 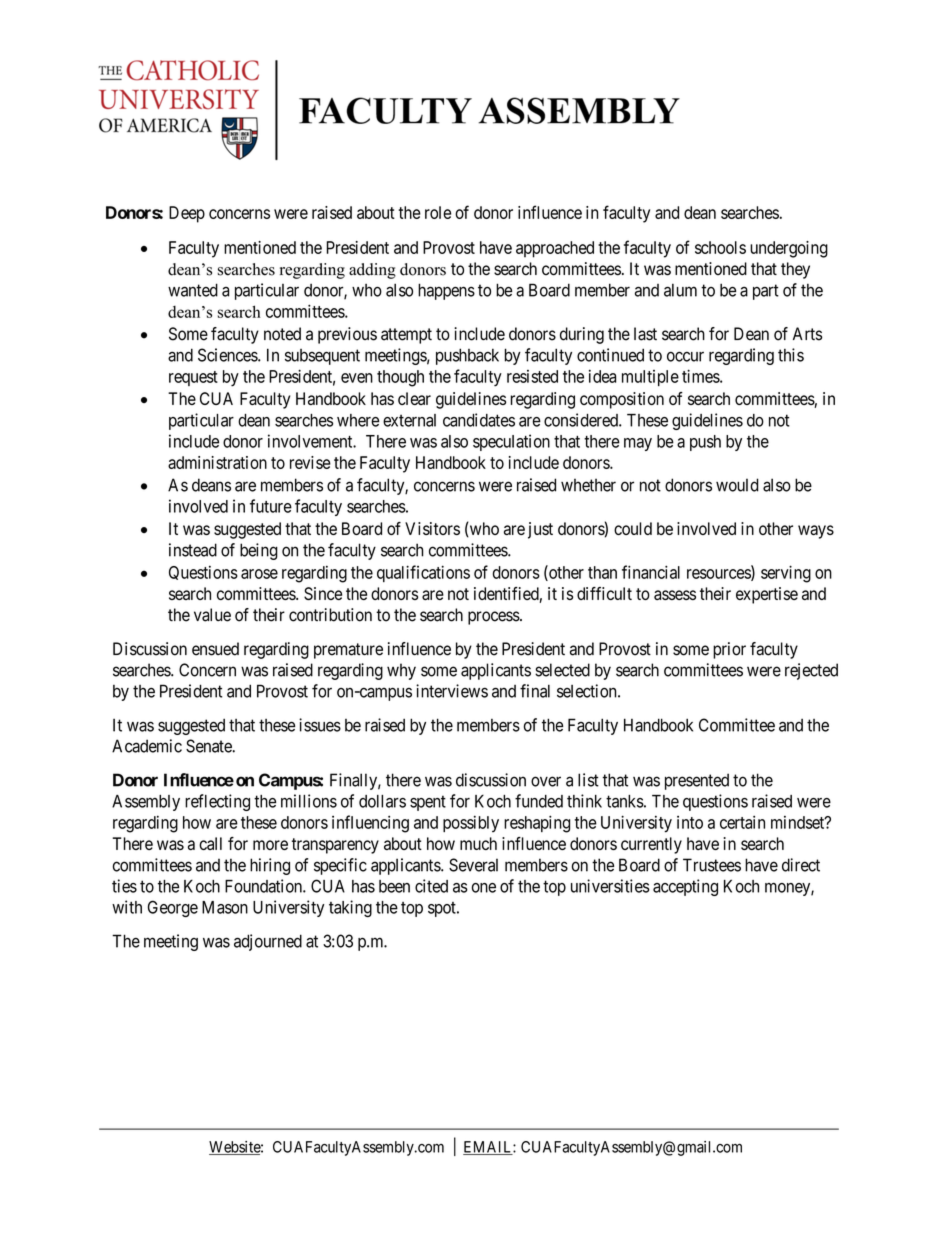 What do you see at coordinates (479, 420) in the screenshot?
I see `candidates` at bounding box center [479, 420].
